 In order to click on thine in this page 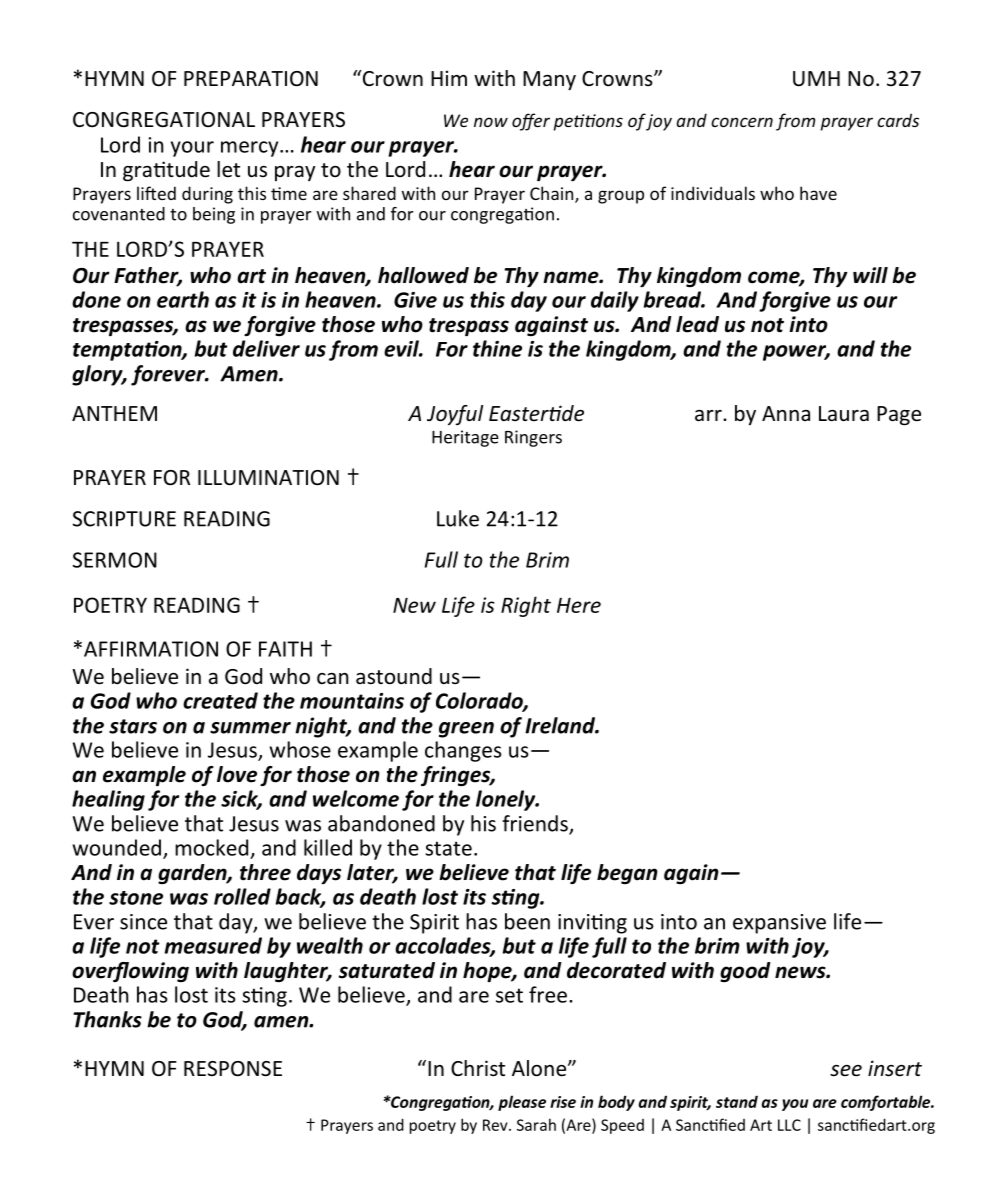, I will do `click(497, 348)`.
